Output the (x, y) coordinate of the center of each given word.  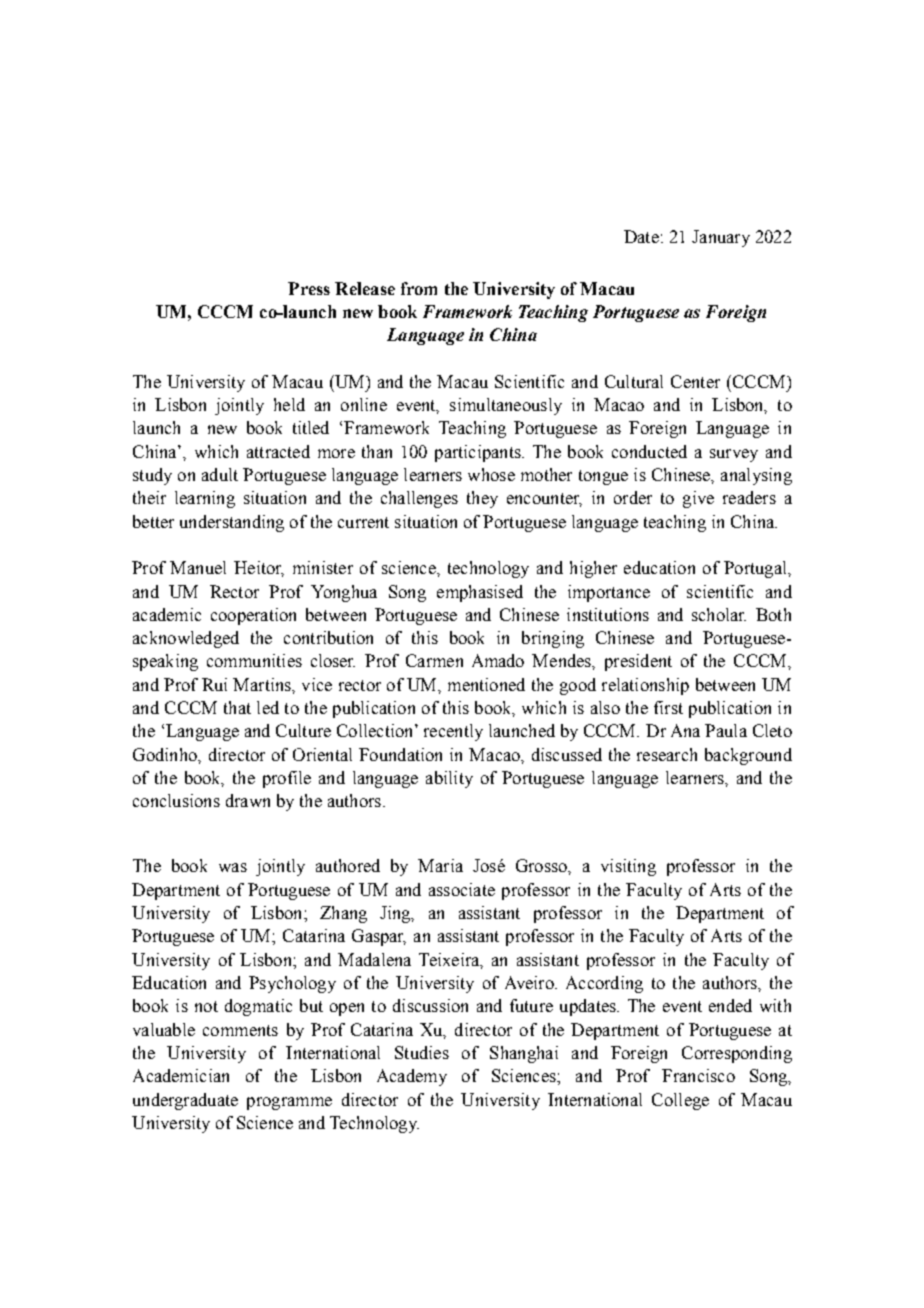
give (698, 499)
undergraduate (185, 1101)
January (721, 238)
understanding (232, 523)
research (667, 754)
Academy (412, 1077)
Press (309, 288)
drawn (248, 800)
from (419, 288)
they (482, 499)
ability (449, 779)
